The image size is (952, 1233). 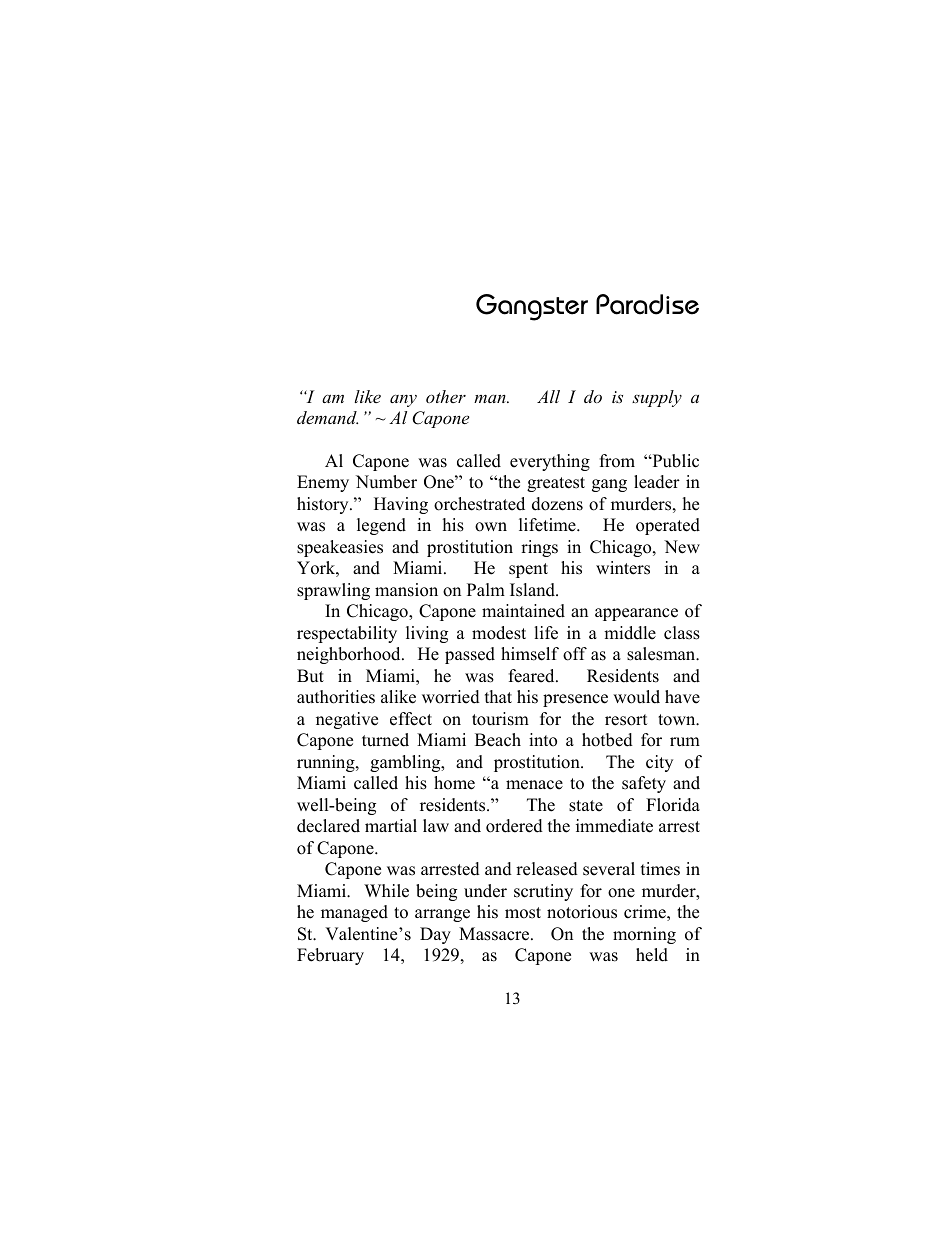 What do you see at coordinates (479, 504) in the image?
I see `orchestrated` at bounding box center [479, 504].
